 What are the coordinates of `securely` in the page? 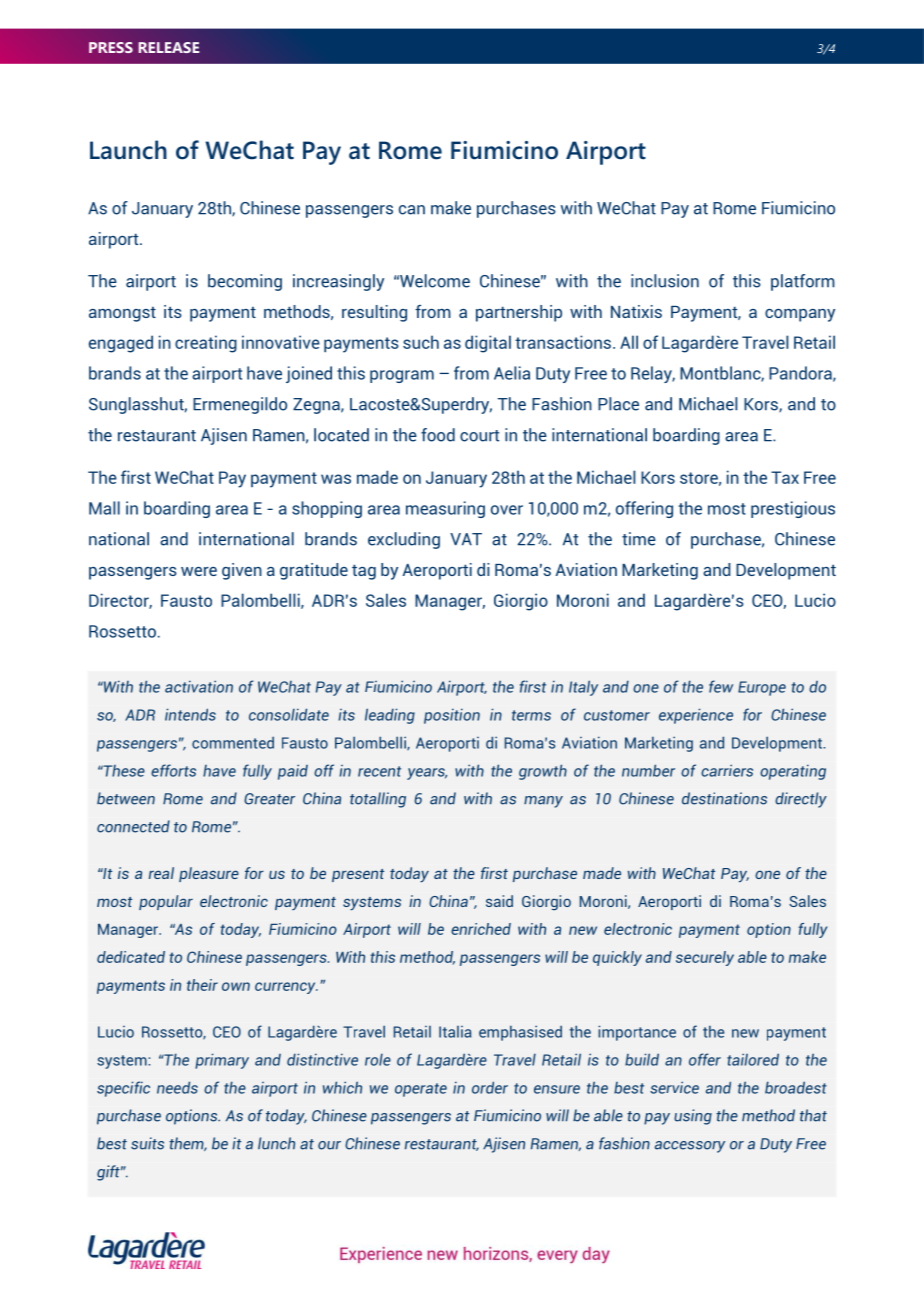 It's located at (705, 958).
